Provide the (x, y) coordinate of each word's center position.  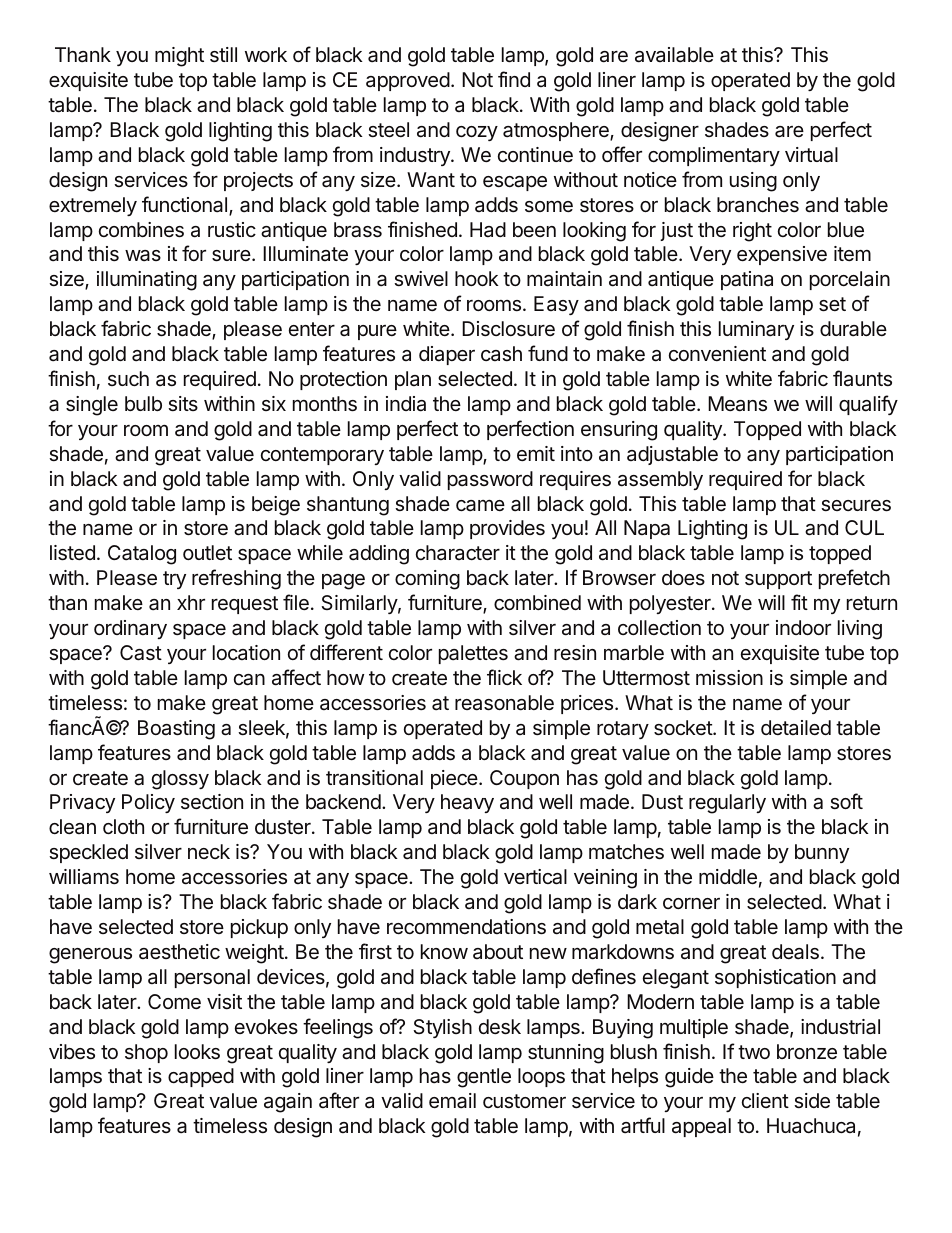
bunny (822, 853)
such (128, 378)
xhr (191, 602)
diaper (447, 355)
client (765, 1100)
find (514, 79)
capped (201, 1077)
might (179, 57)
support (778, 580)
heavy (467, 803)
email (452, 1101)
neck (209, 851)
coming (427, 580)
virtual (811, 155)
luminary (756, 330)
